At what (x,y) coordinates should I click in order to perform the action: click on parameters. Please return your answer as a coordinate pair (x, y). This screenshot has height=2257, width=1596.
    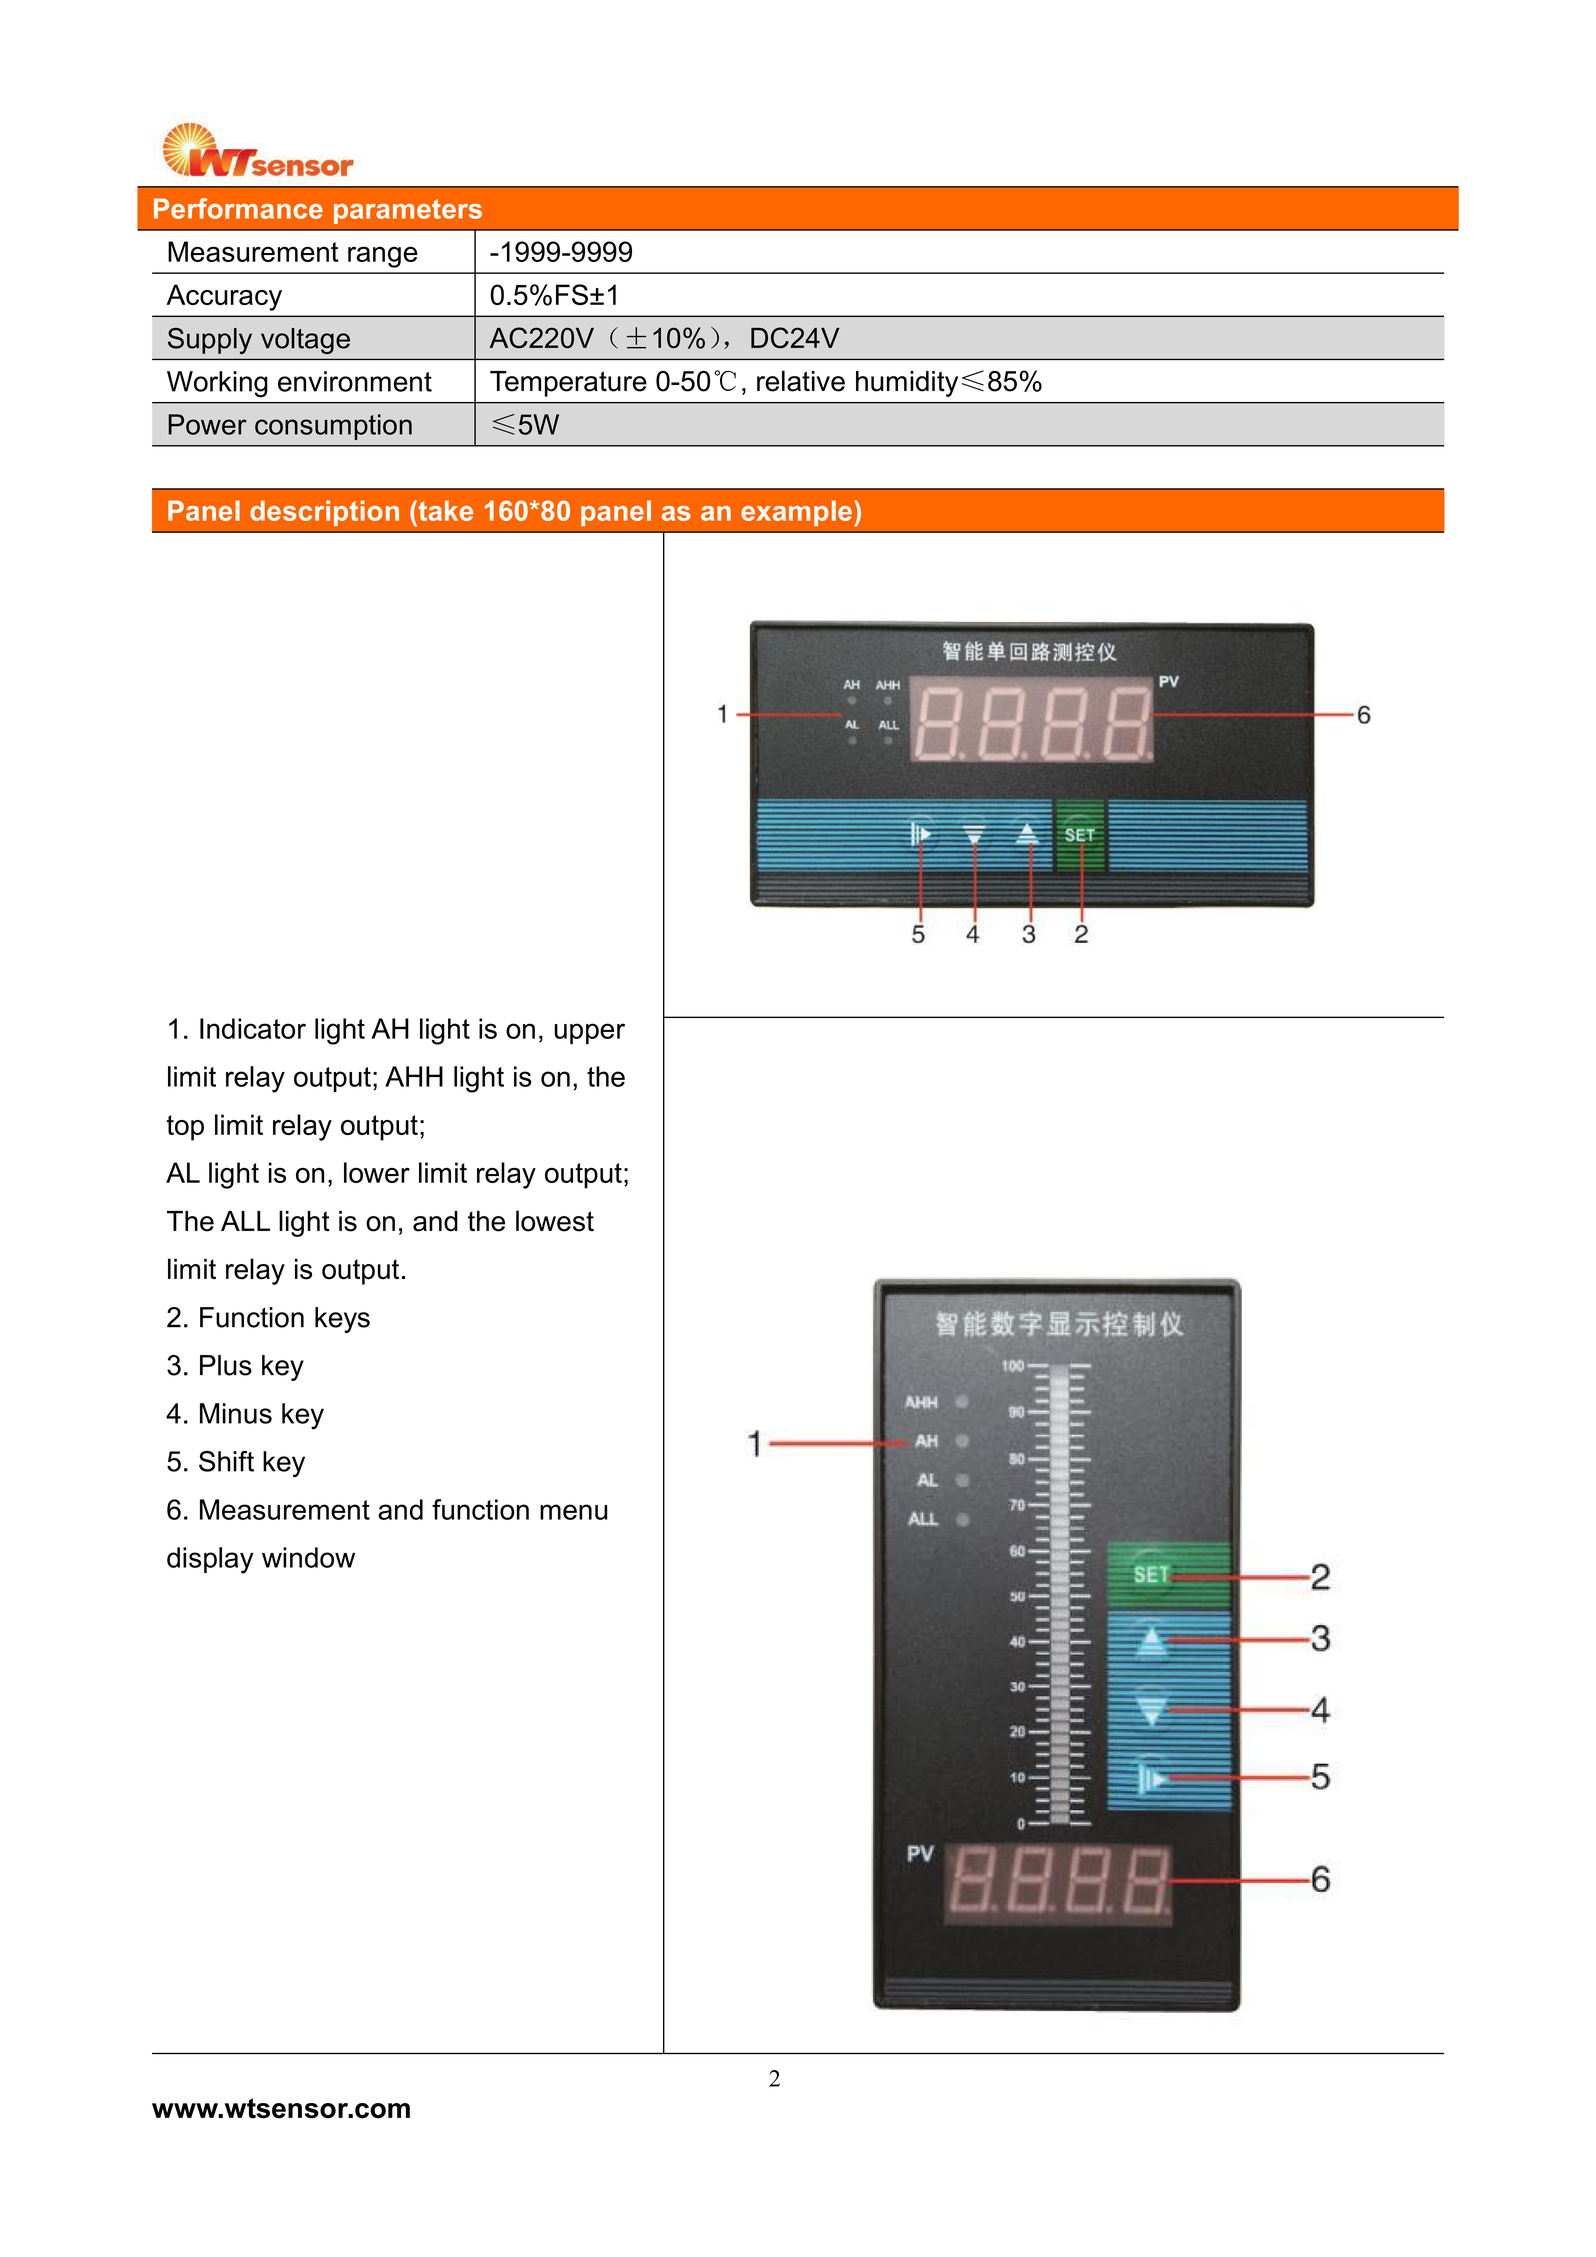
    Looking at the image, I should click on (408, 211).
